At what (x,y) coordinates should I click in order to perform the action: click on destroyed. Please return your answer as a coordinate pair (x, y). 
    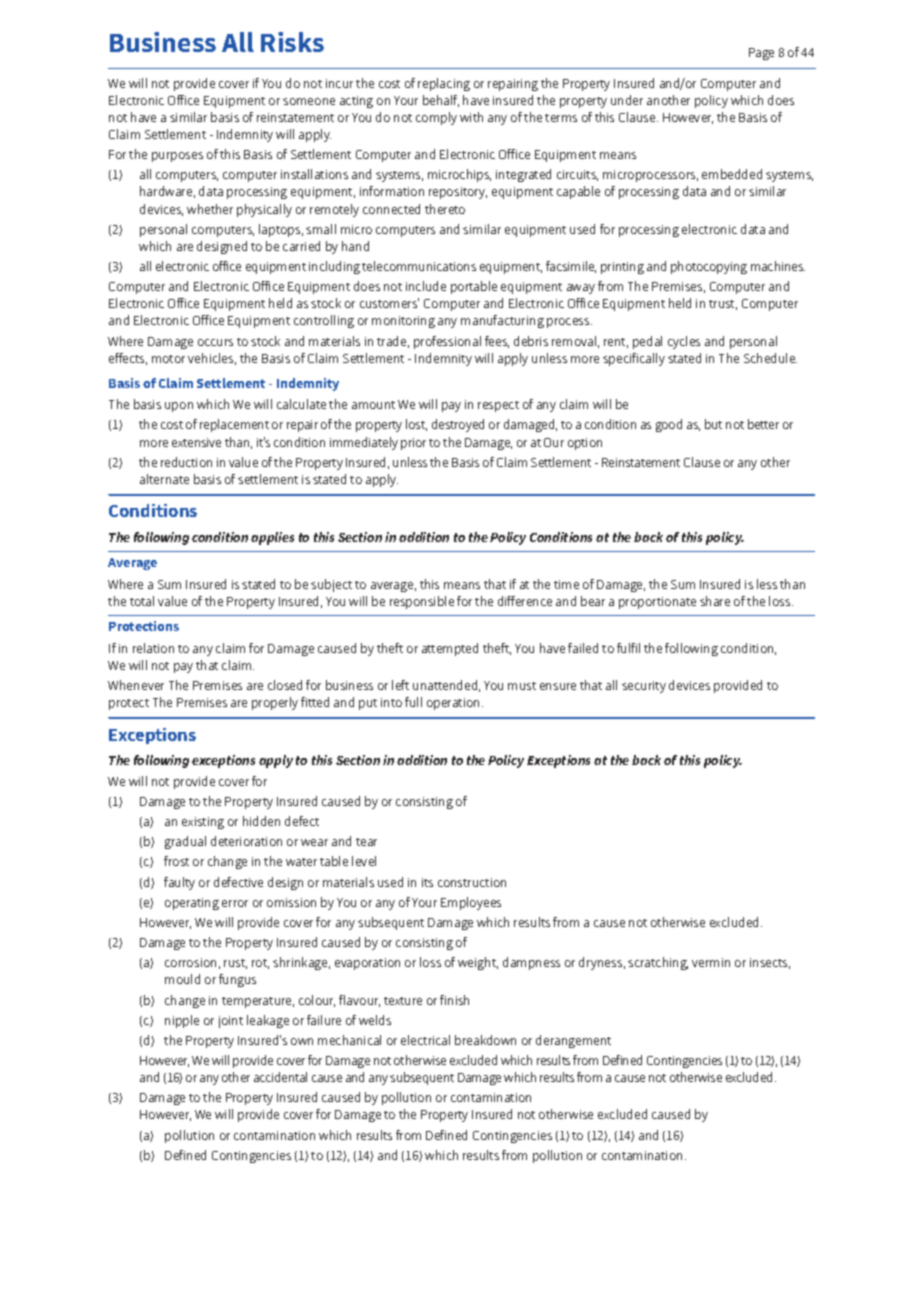
    Looking at the image, I should click on (458, 425).
